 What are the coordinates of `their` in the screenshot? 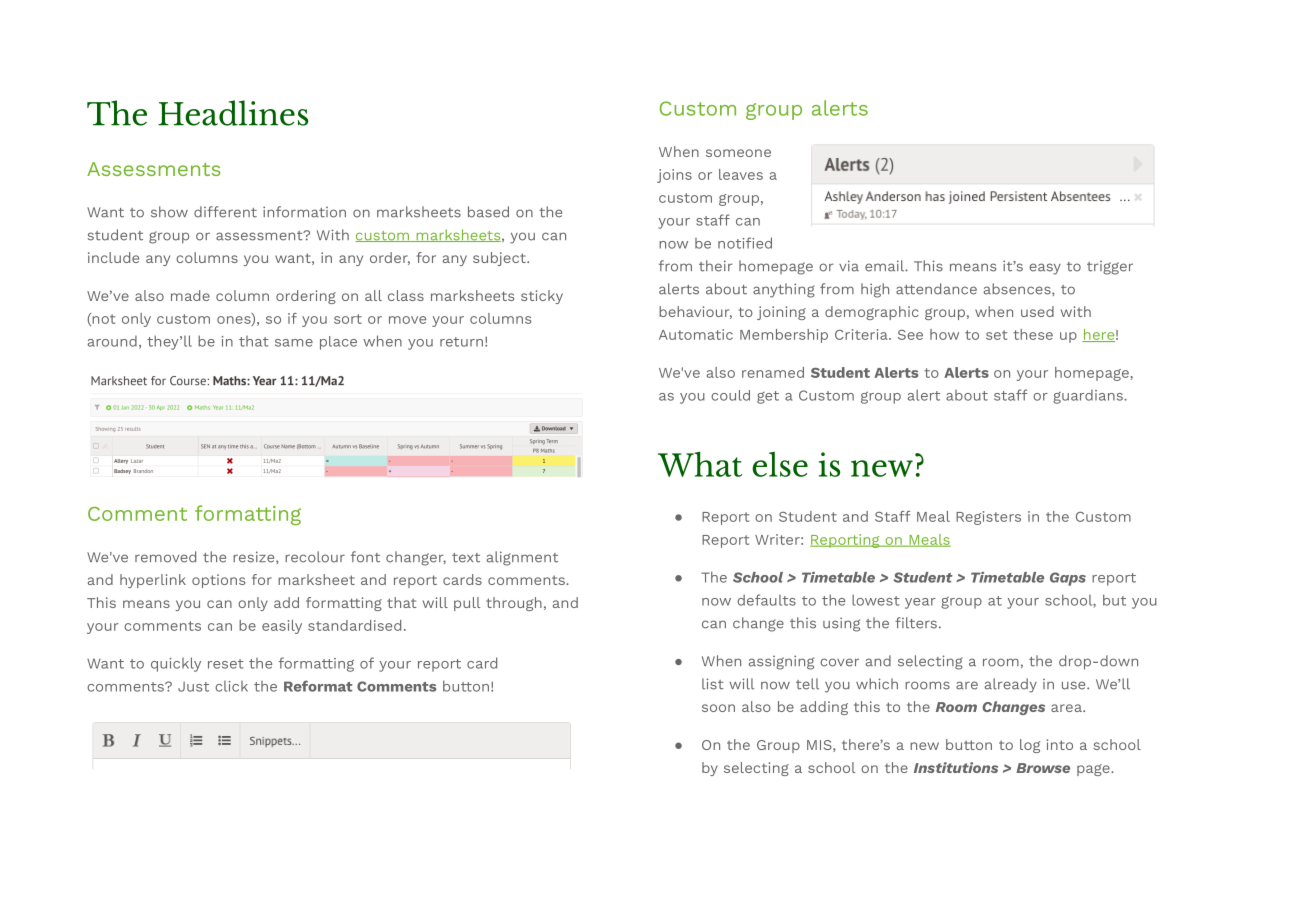 It's located at (716, 266).
